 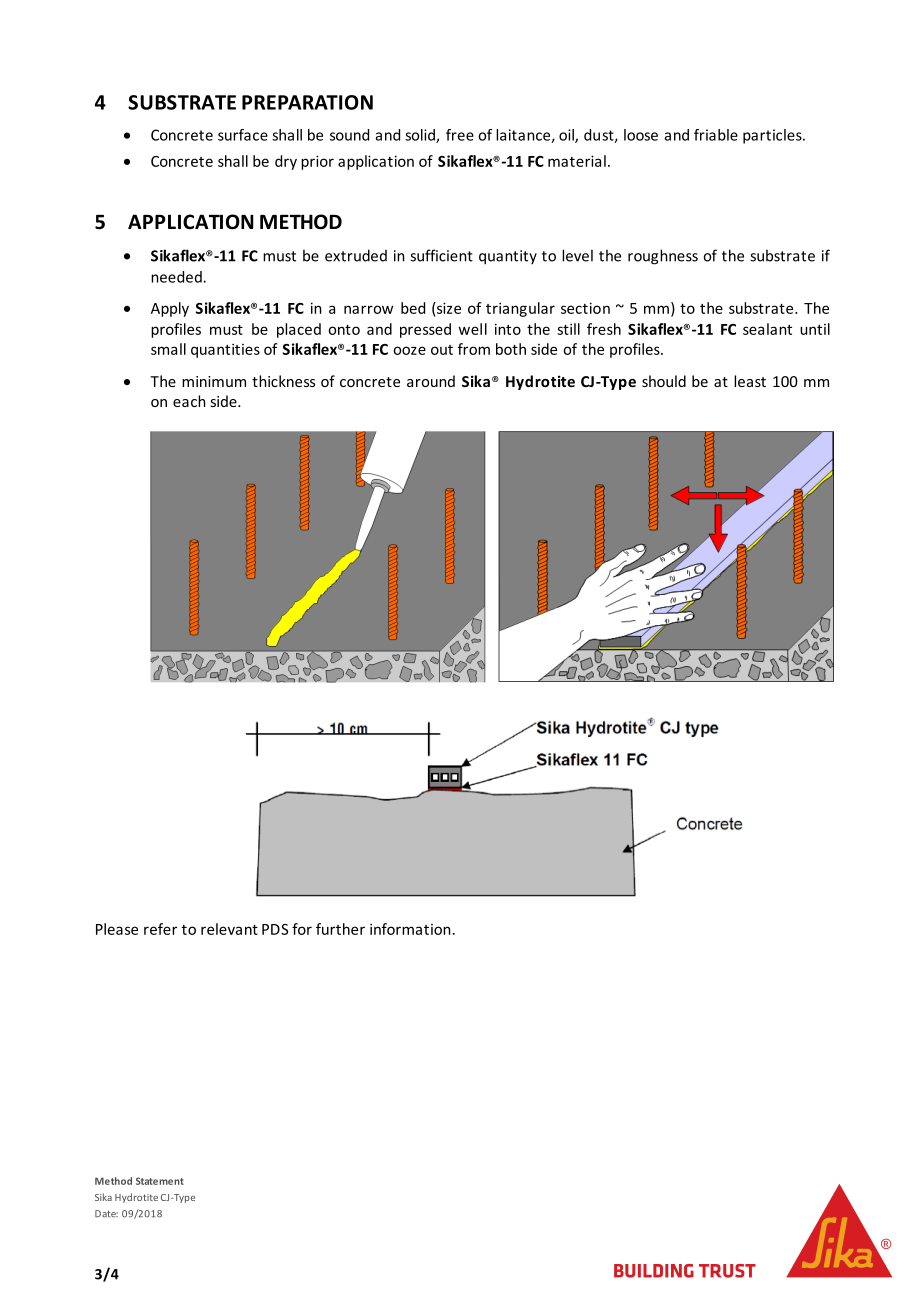 I want to click on each, so click(x=189, y=401).
